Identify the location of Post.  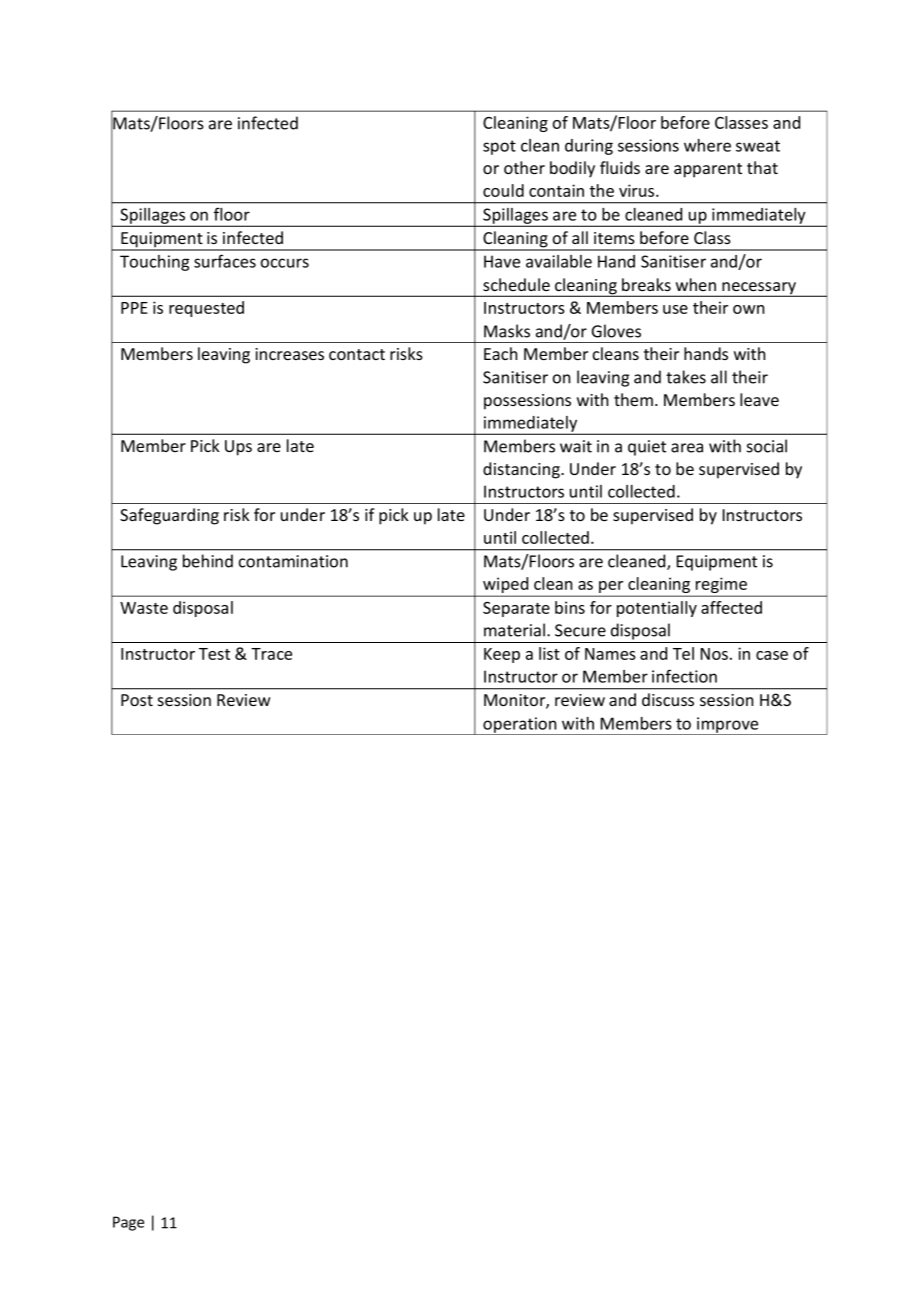
(137, 700).
